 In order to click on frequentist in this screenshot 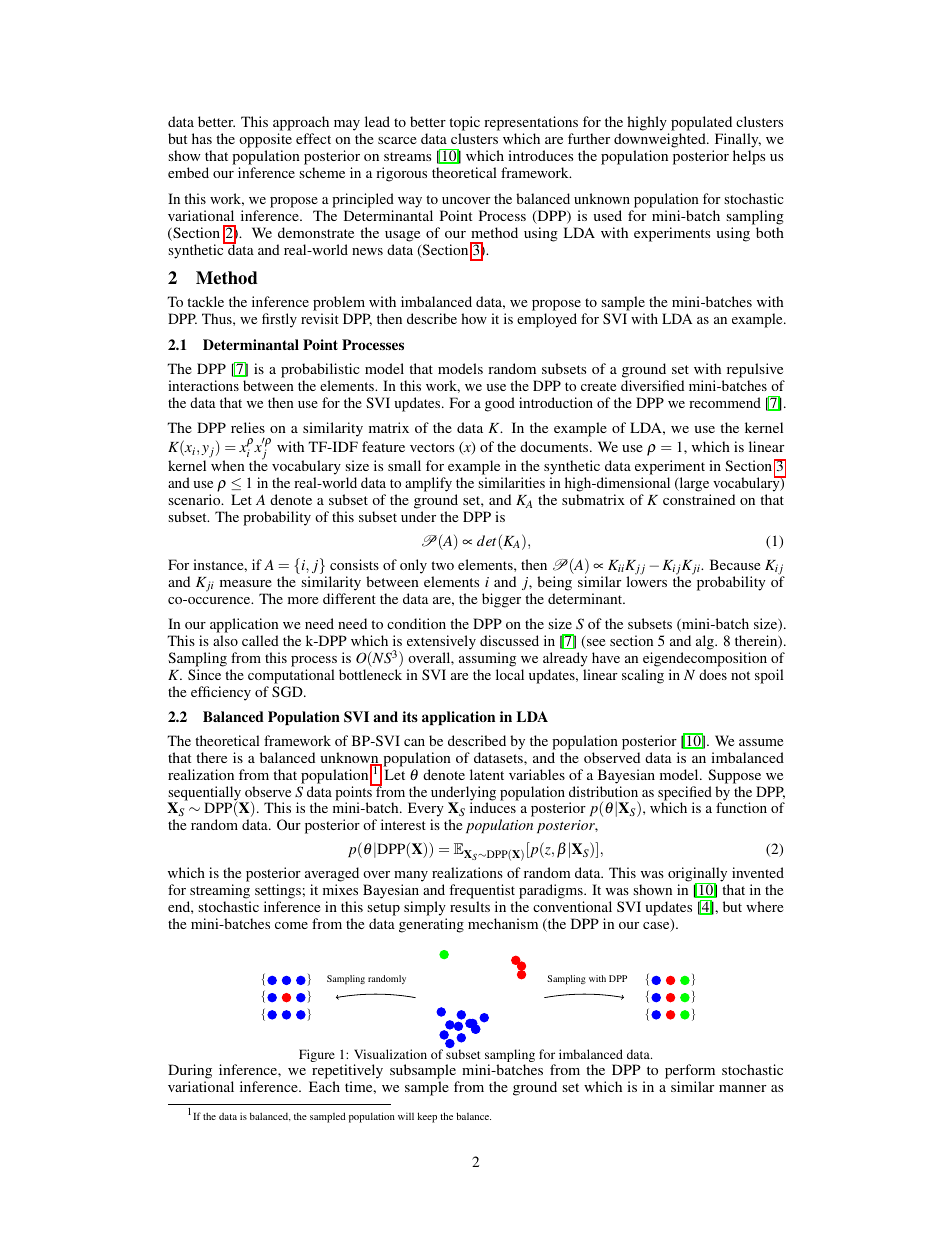, I will do `click(482, 891)`.
